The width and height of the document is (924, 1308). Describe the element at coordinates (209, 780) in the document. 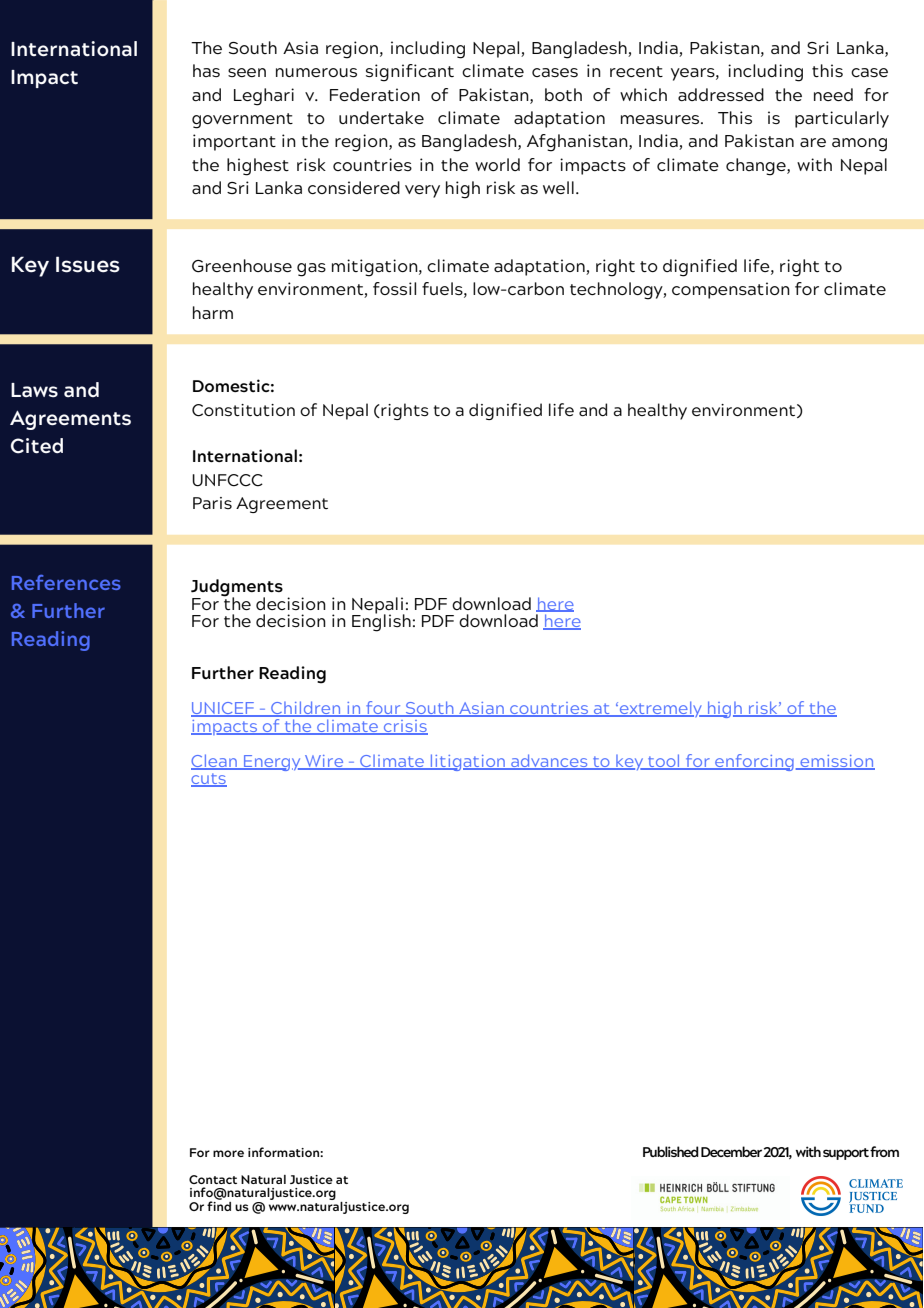

I see `cuts` at that location.
